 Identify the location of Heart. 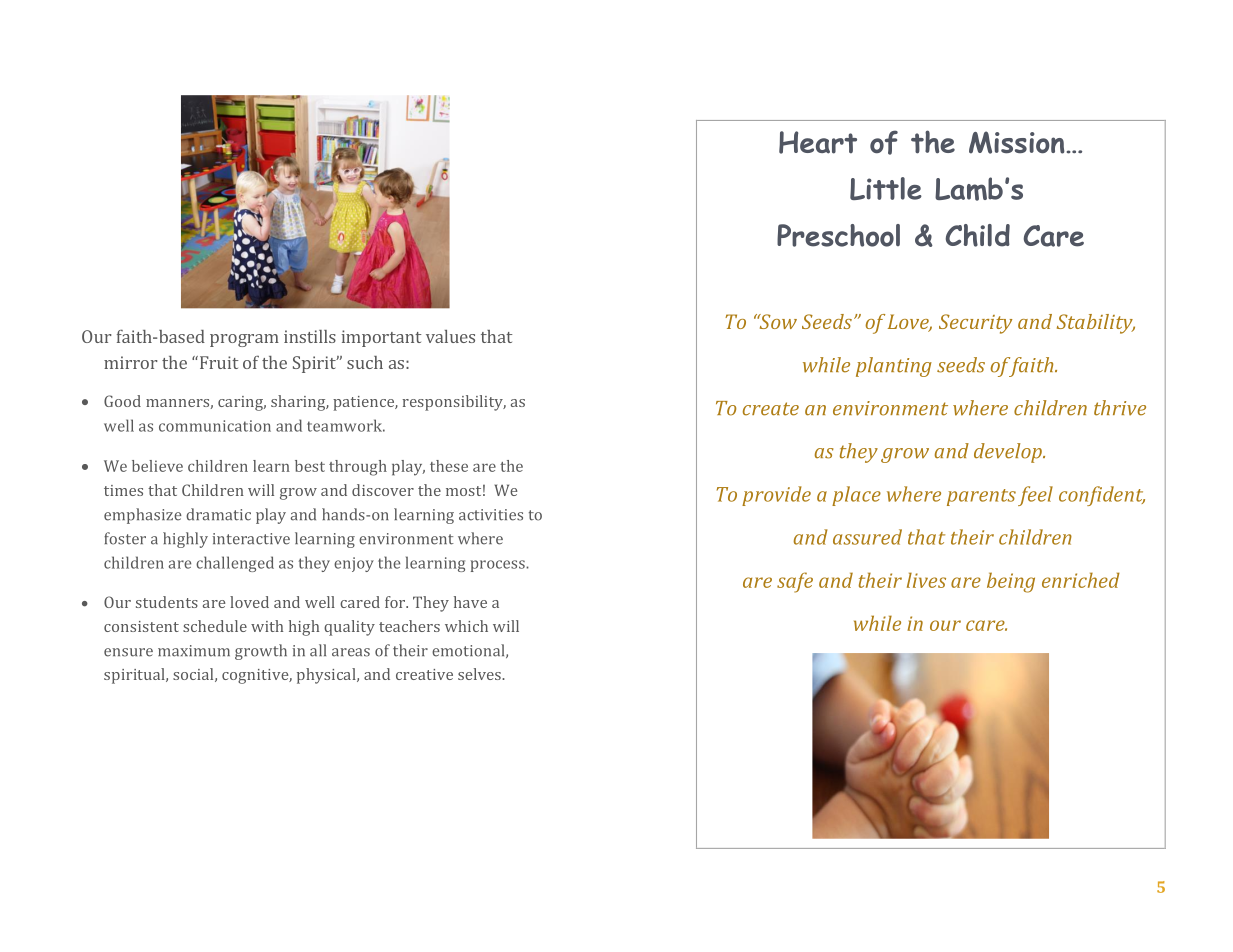
(818, 142).
